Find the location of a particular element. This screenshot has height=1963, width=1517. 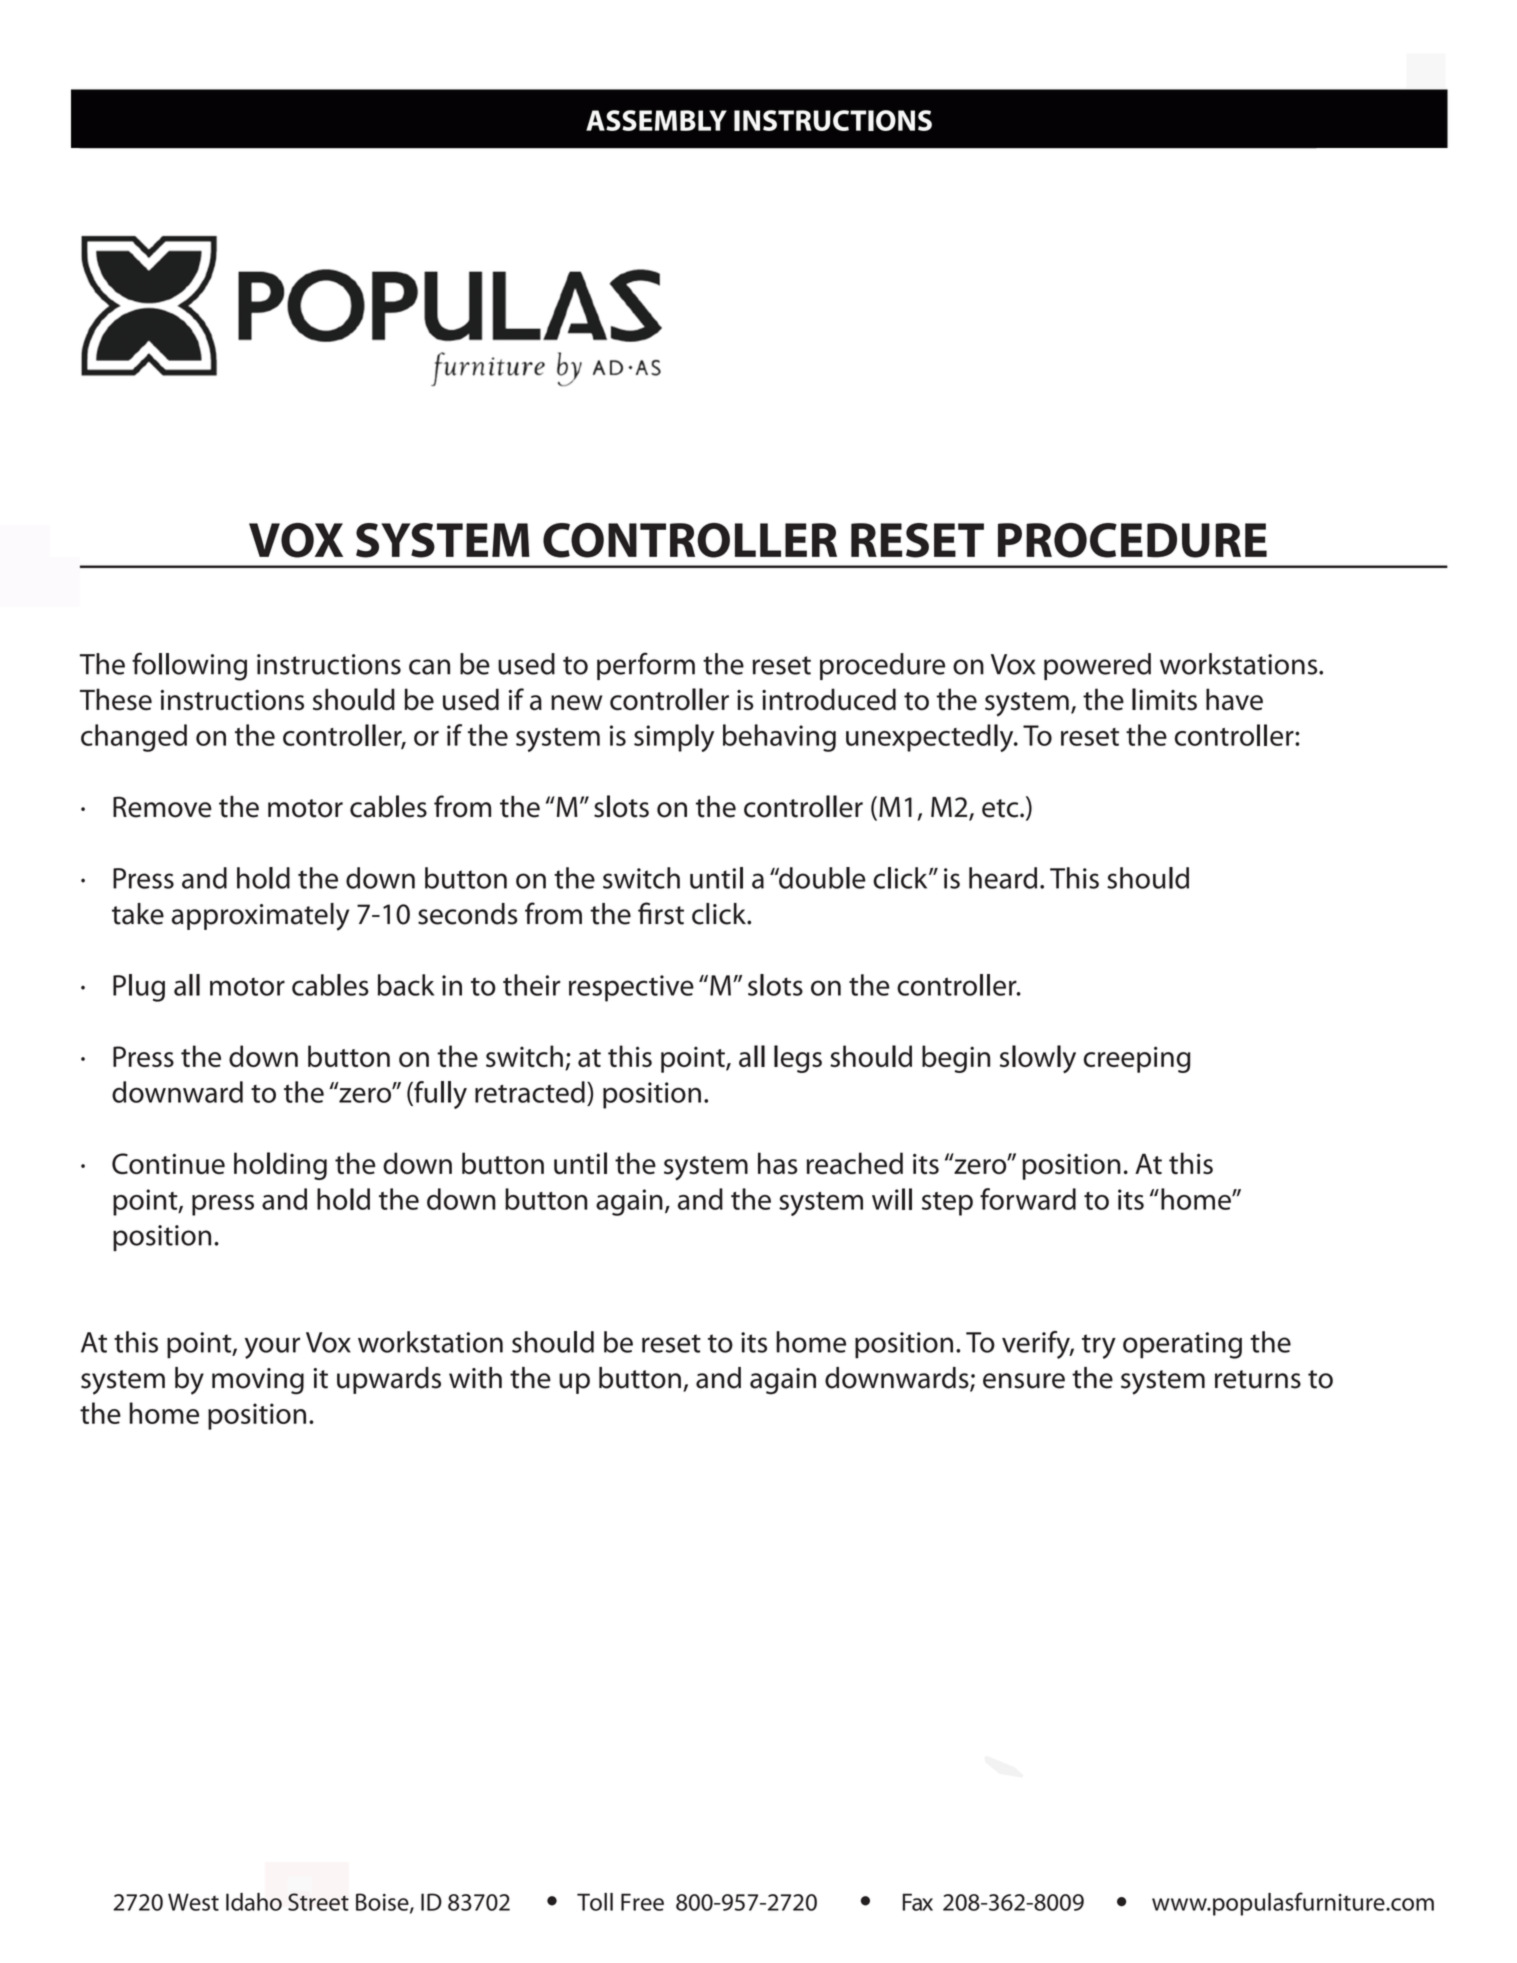

moving is located at coordinates (258, 1381).
